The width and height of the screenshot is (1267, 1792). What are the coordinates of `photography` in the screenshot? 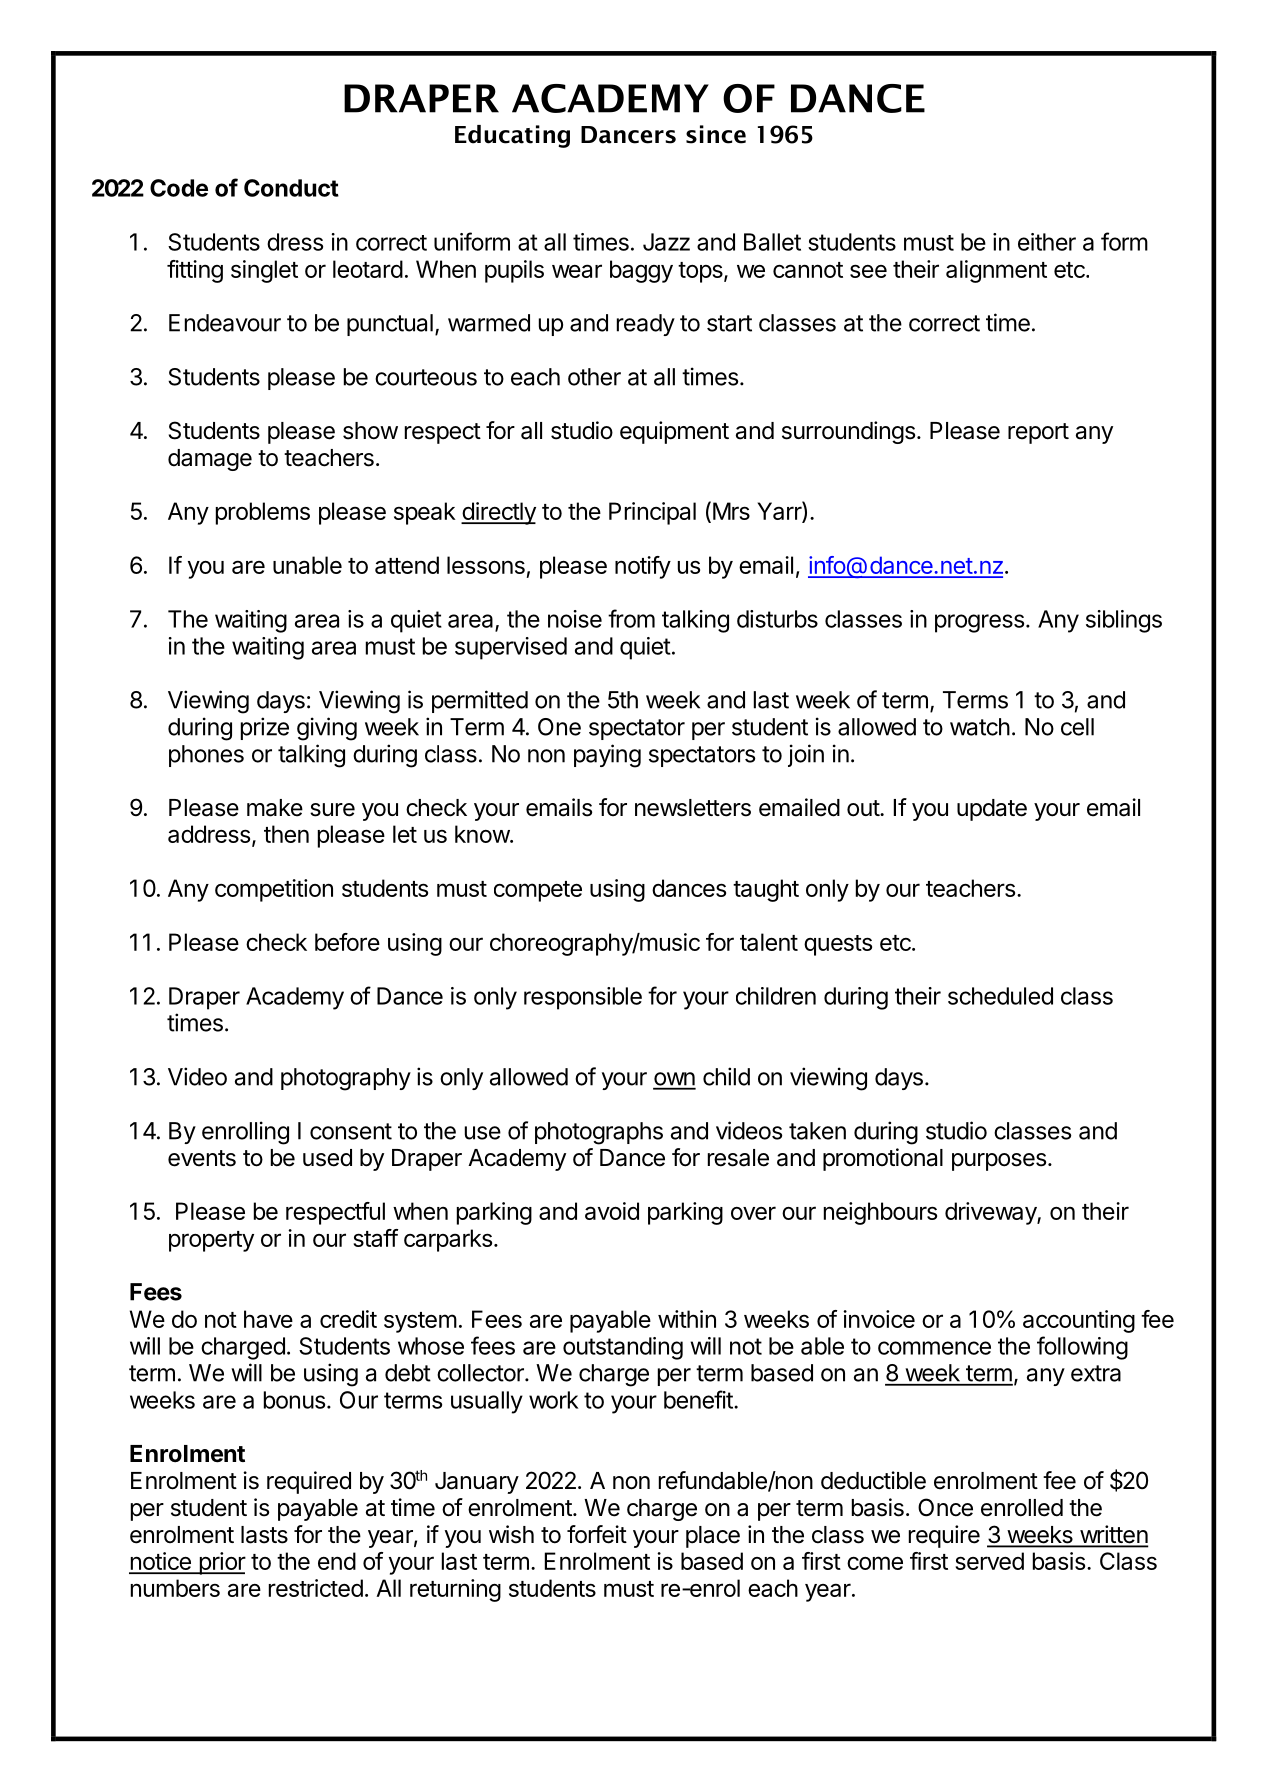 It's located at (346, 1079).
